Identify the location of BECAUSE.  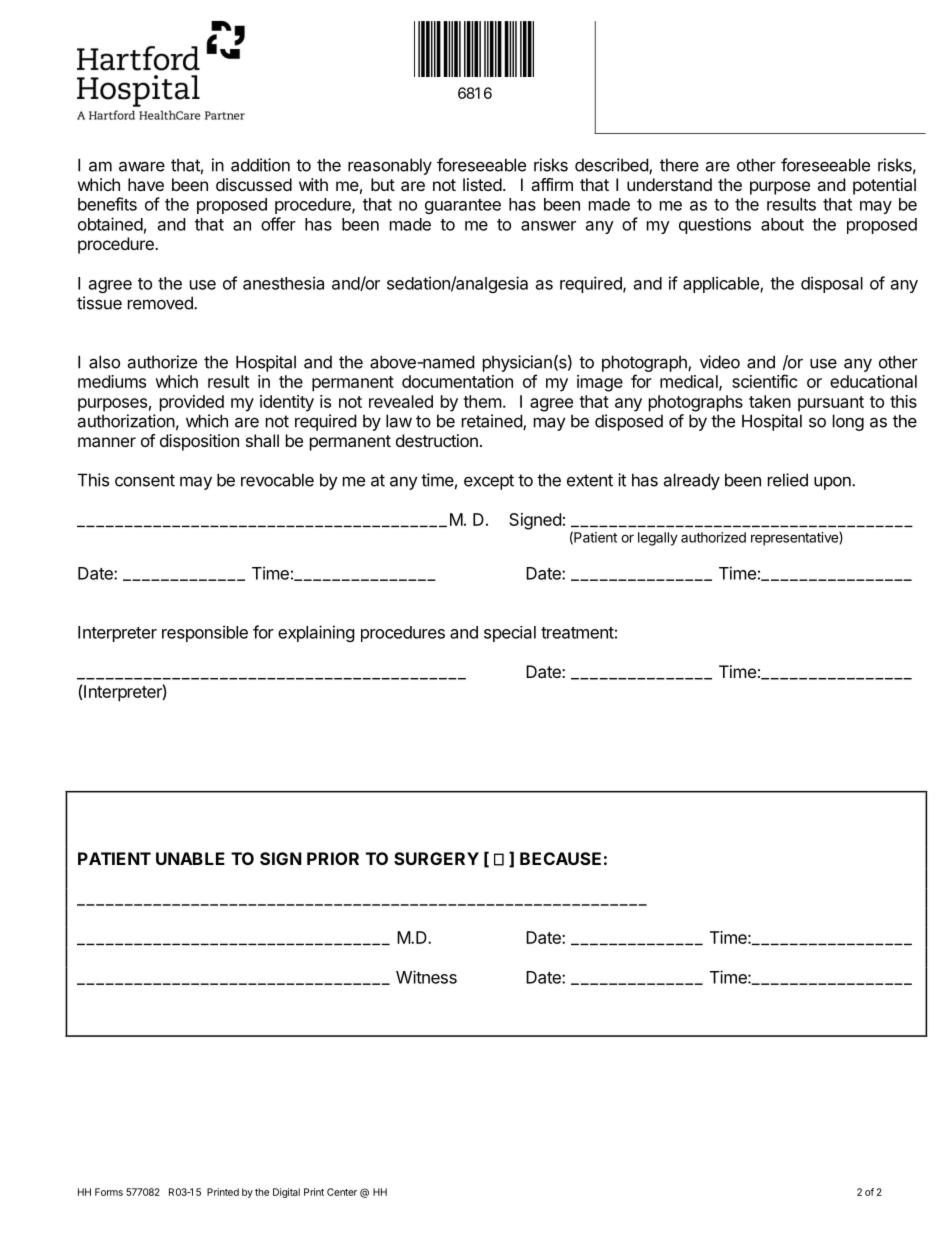
(560, 858).
